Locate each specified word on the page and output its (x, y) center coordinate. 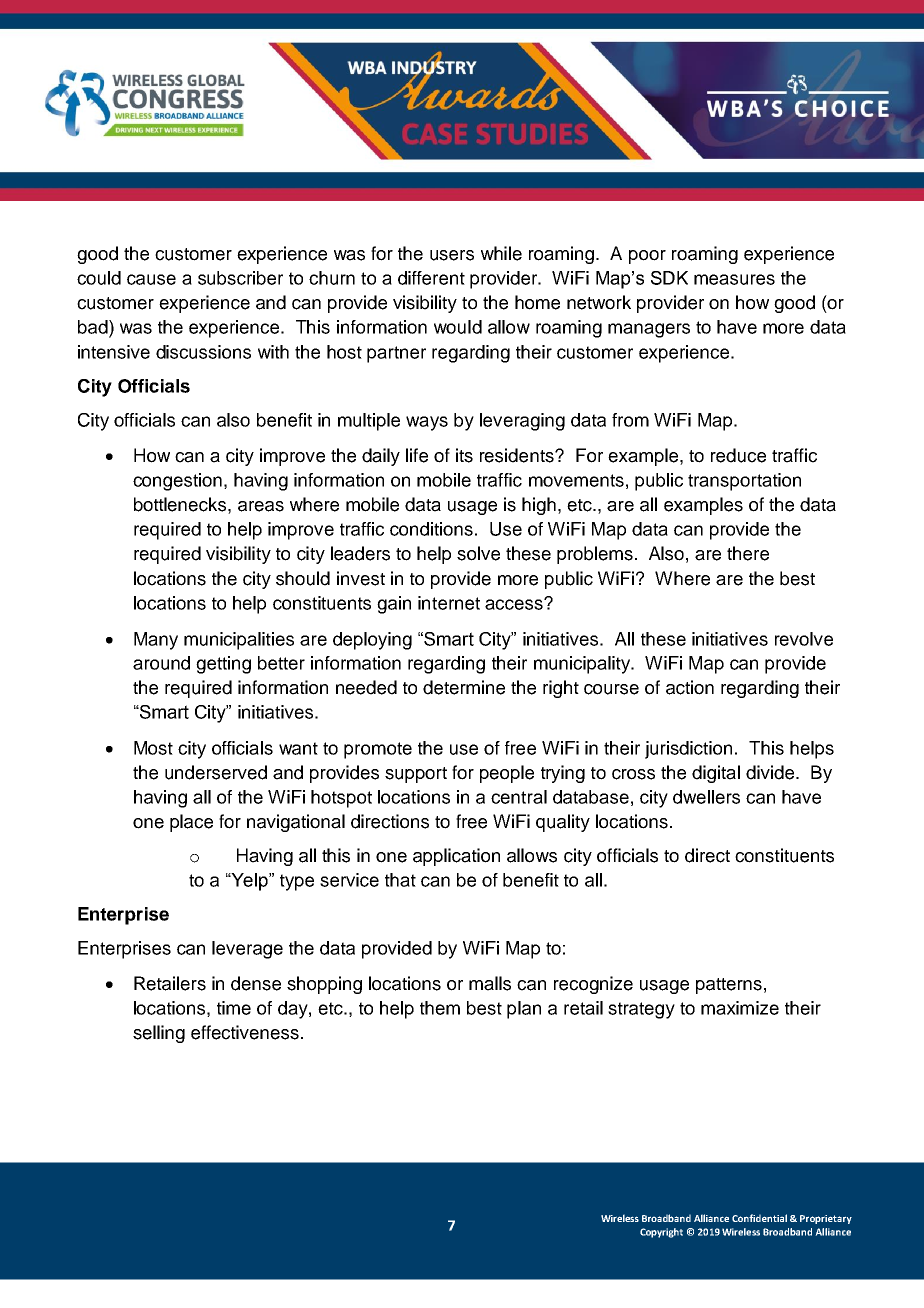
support (416, 775)
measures (734, 279)
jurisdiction (688, 750)
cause (151, 279)
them (440, 1008)
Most (153, 748)
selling (159, 1034)
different (431, 278)
